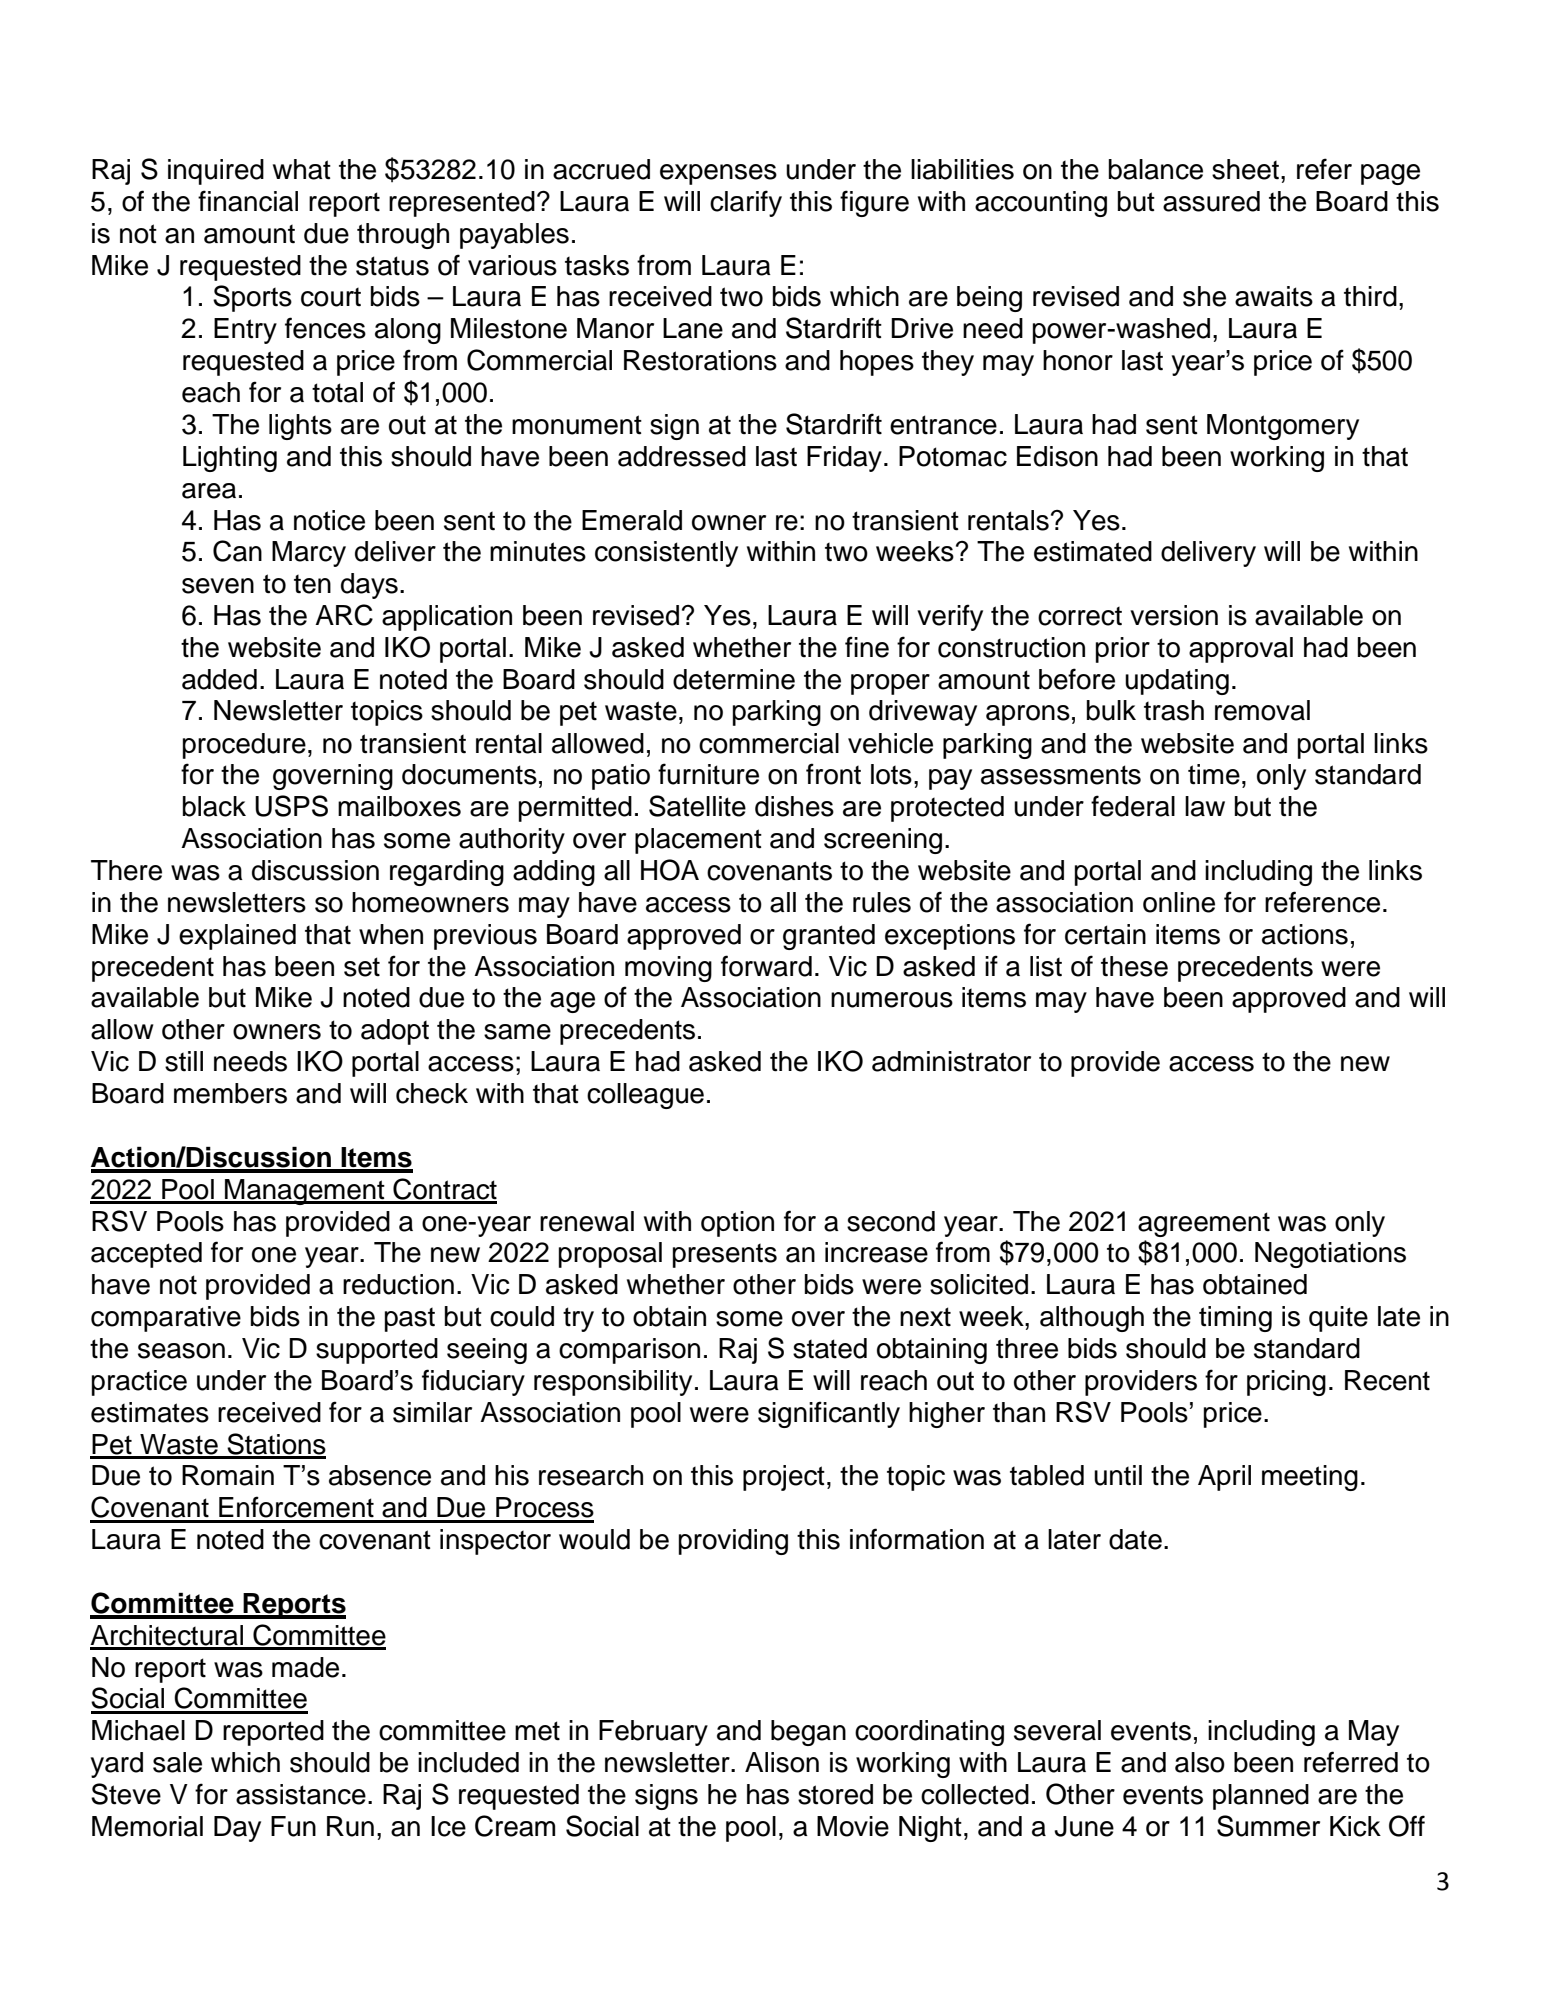 The height and width of the page is (1995, 1541). What do you see at coordinates (1204, 1224) in the page?
I see `agreement` at bounding box center [1204, 1224].
